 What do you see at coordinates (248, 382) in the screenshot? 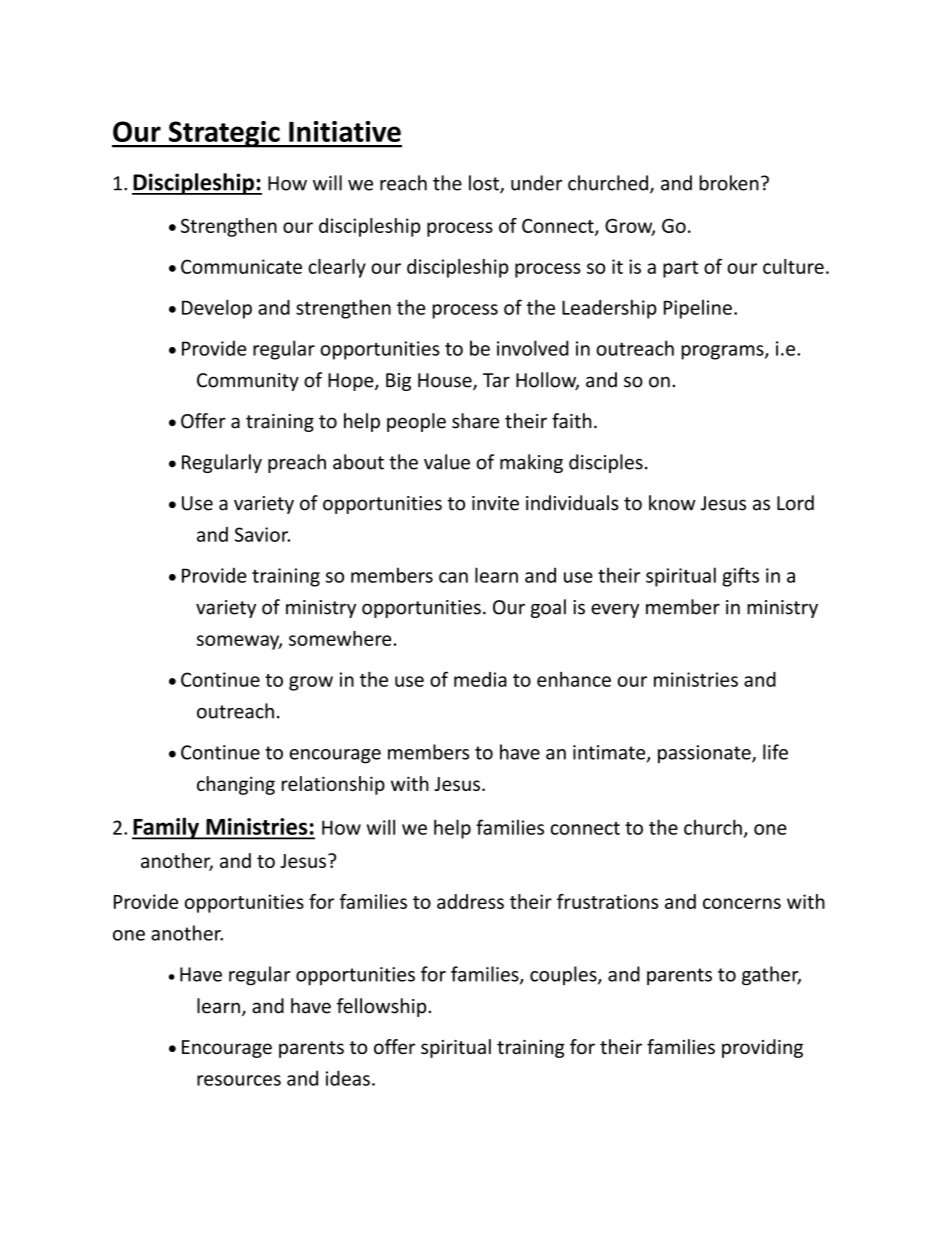
I see `Community` at bounding box center [248, 382].
